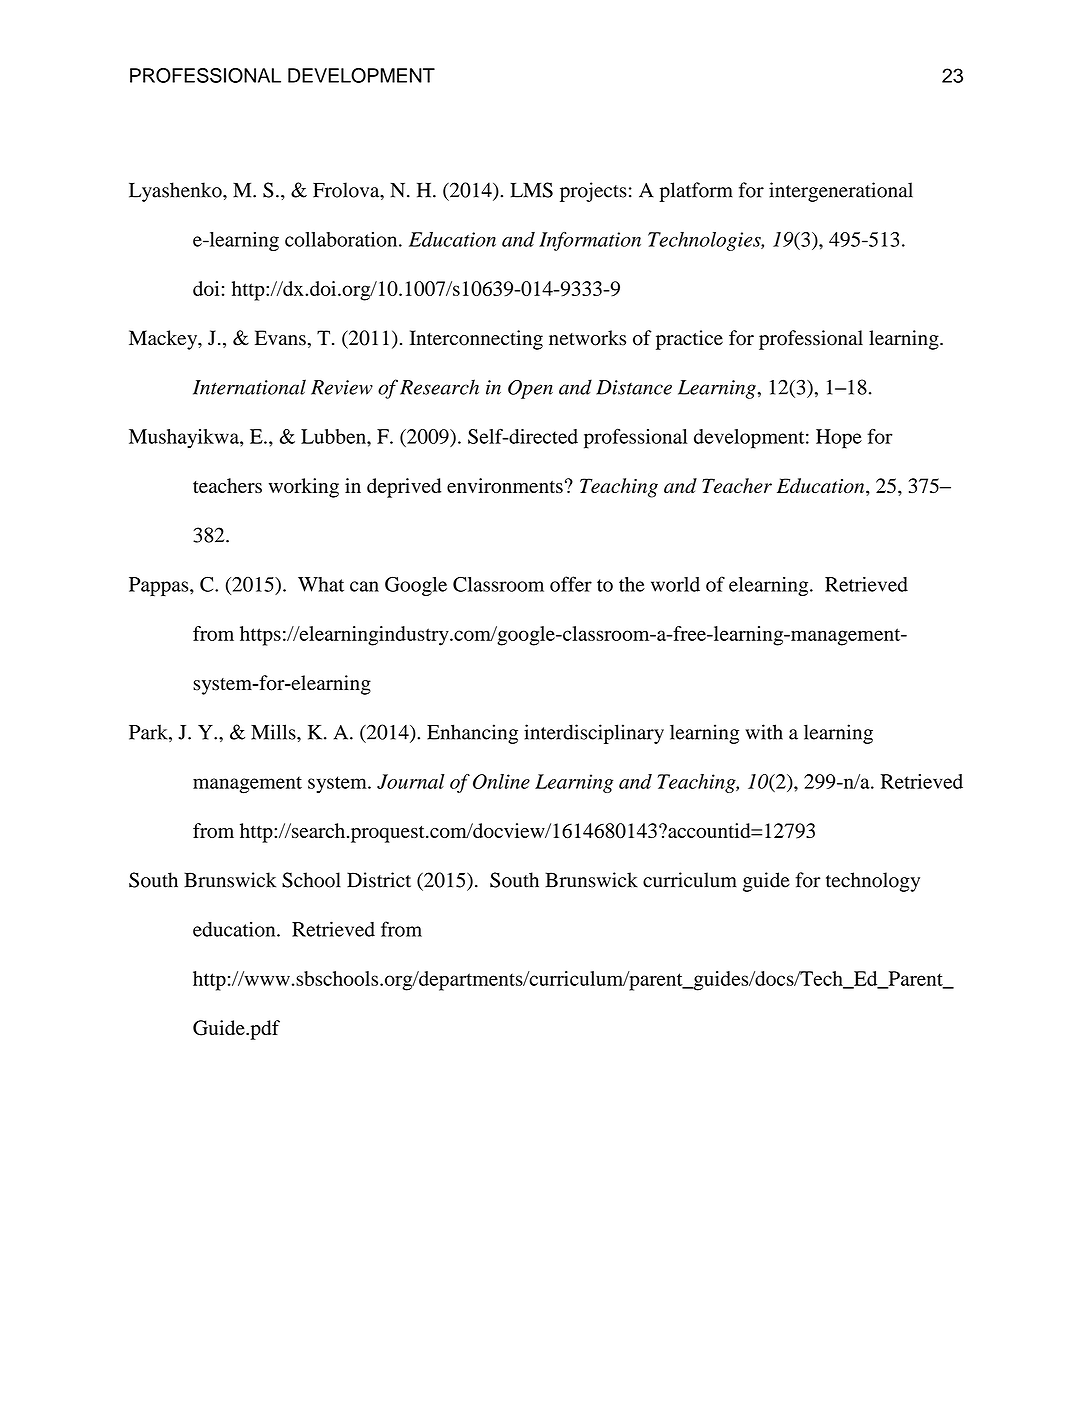 This page has height=1414, width=1092. I want to click on collaboration, so click(342, 239).
